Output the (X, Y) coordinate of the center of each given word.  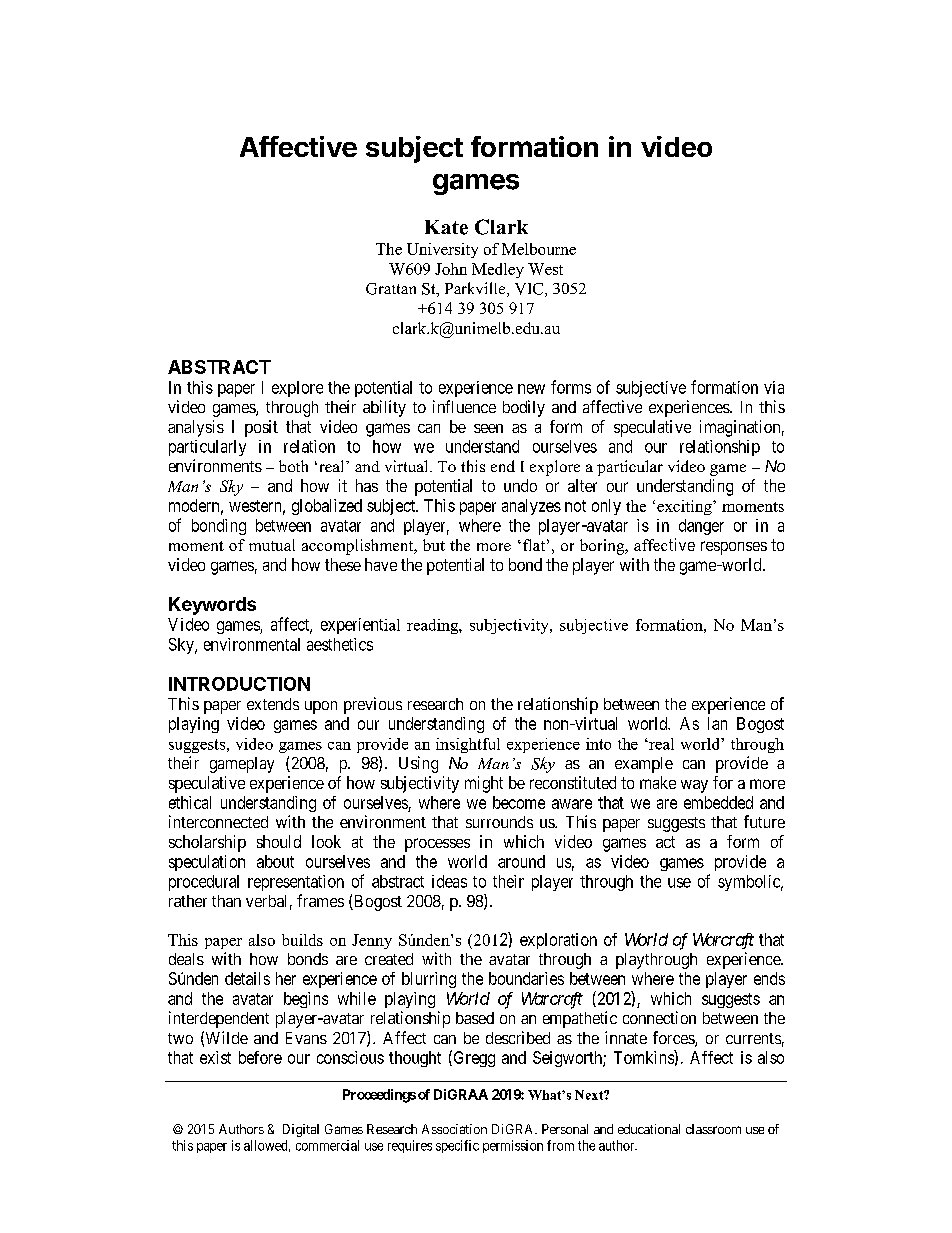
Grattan (391, 289)
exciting (685, 507)
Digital (301, 1130)
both (293, 466)
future (764, 821)
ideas (449, 881)
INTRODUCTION (239, 684)
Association (454, 1129)
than (226, 901)
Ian (717, 723)
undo (520, 485)
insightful (468, 745)
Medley (498, 270)
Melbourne (539, 249)
